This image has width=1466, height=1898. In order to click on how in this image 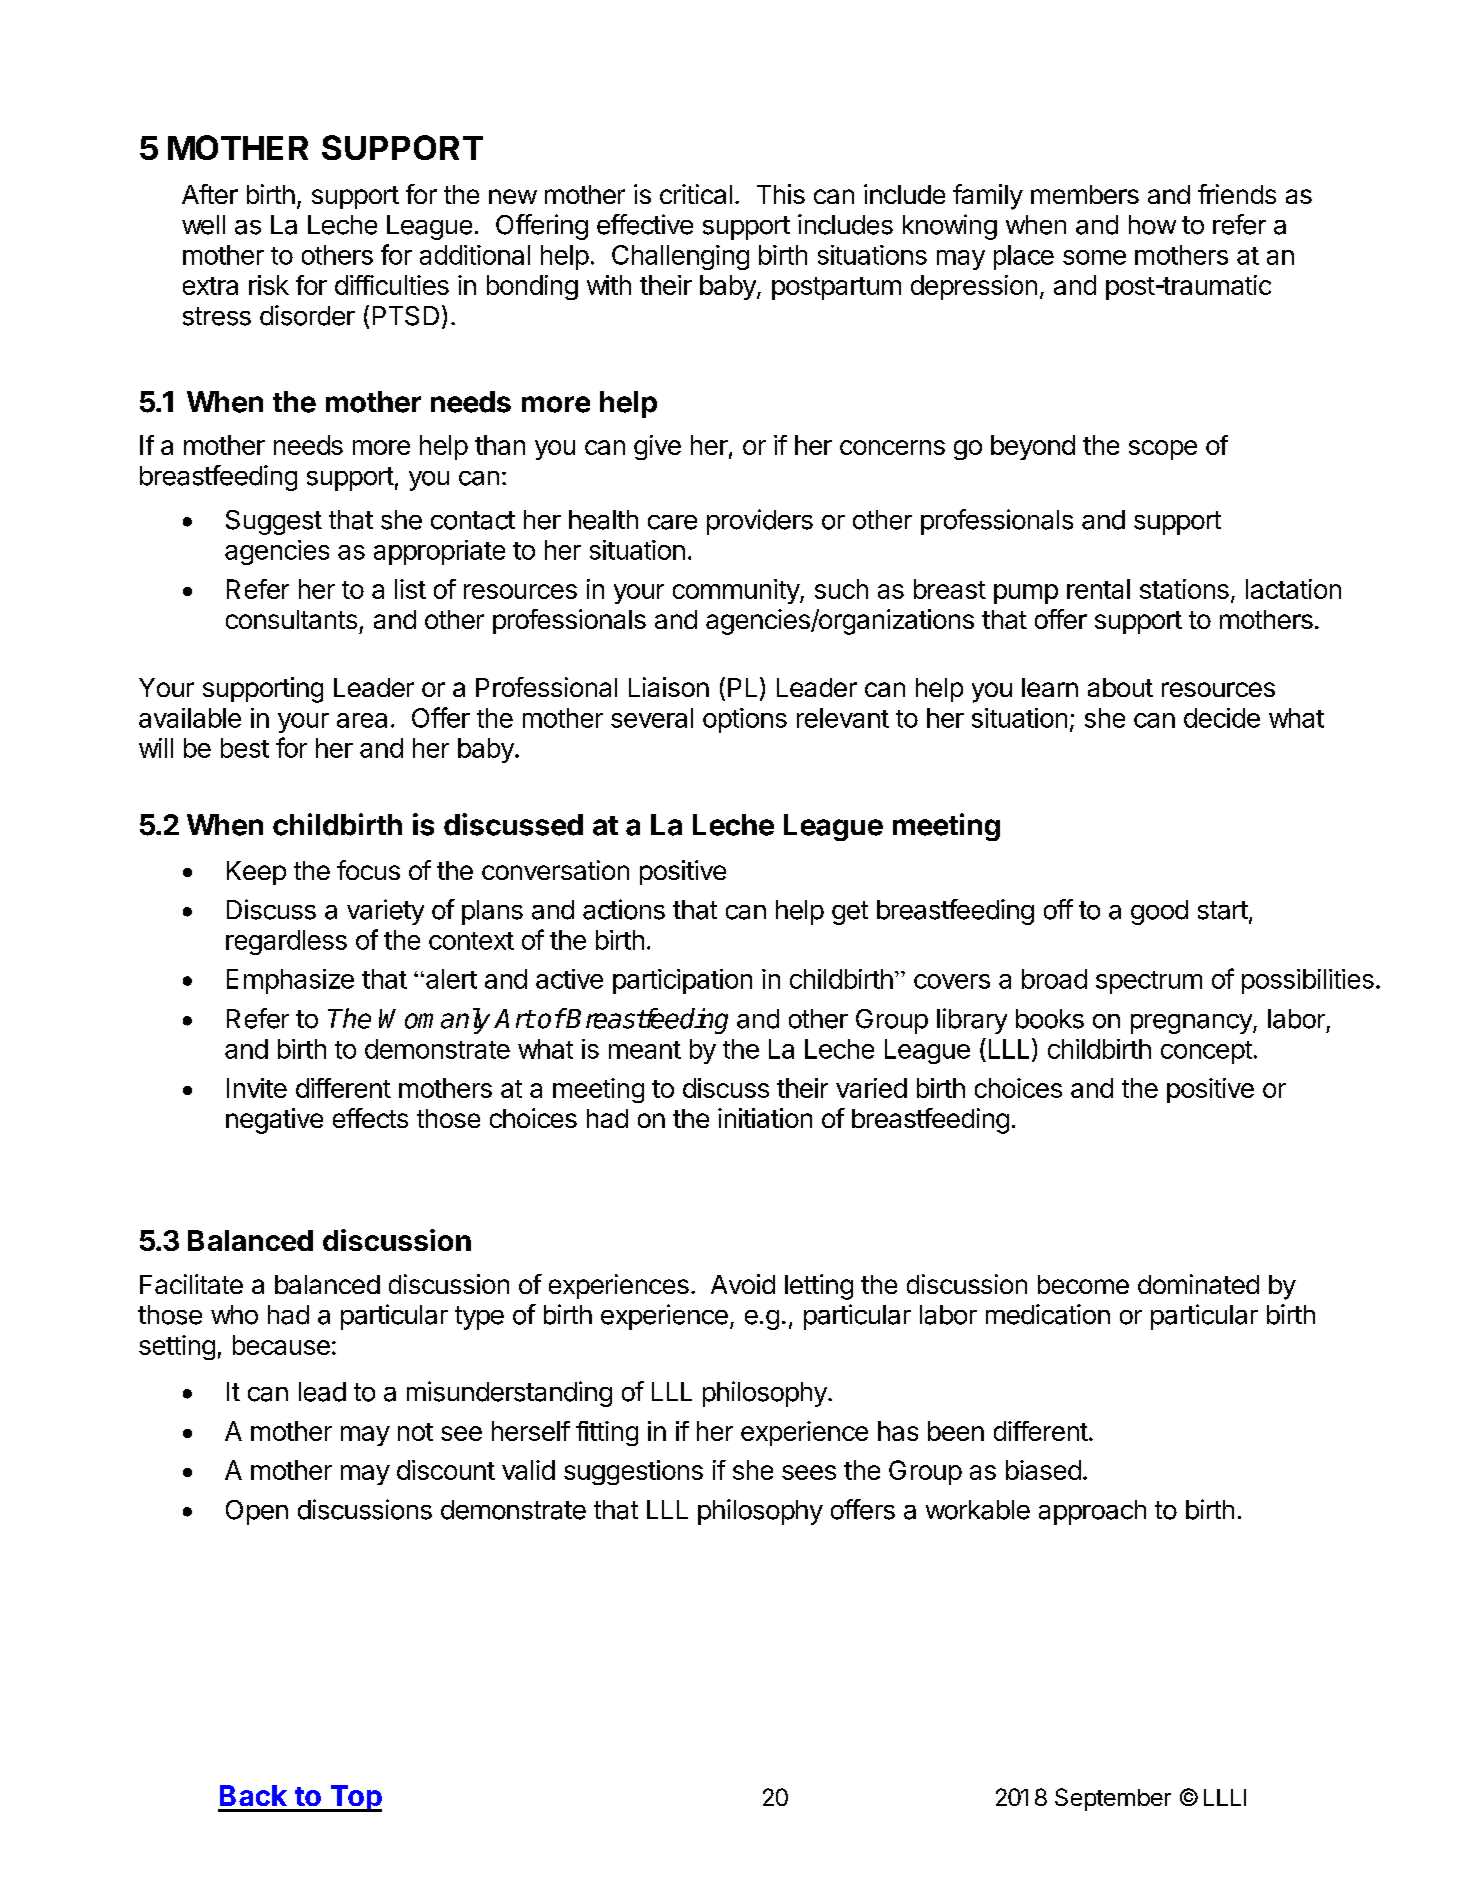, I will do `click(1152, 225)`.
